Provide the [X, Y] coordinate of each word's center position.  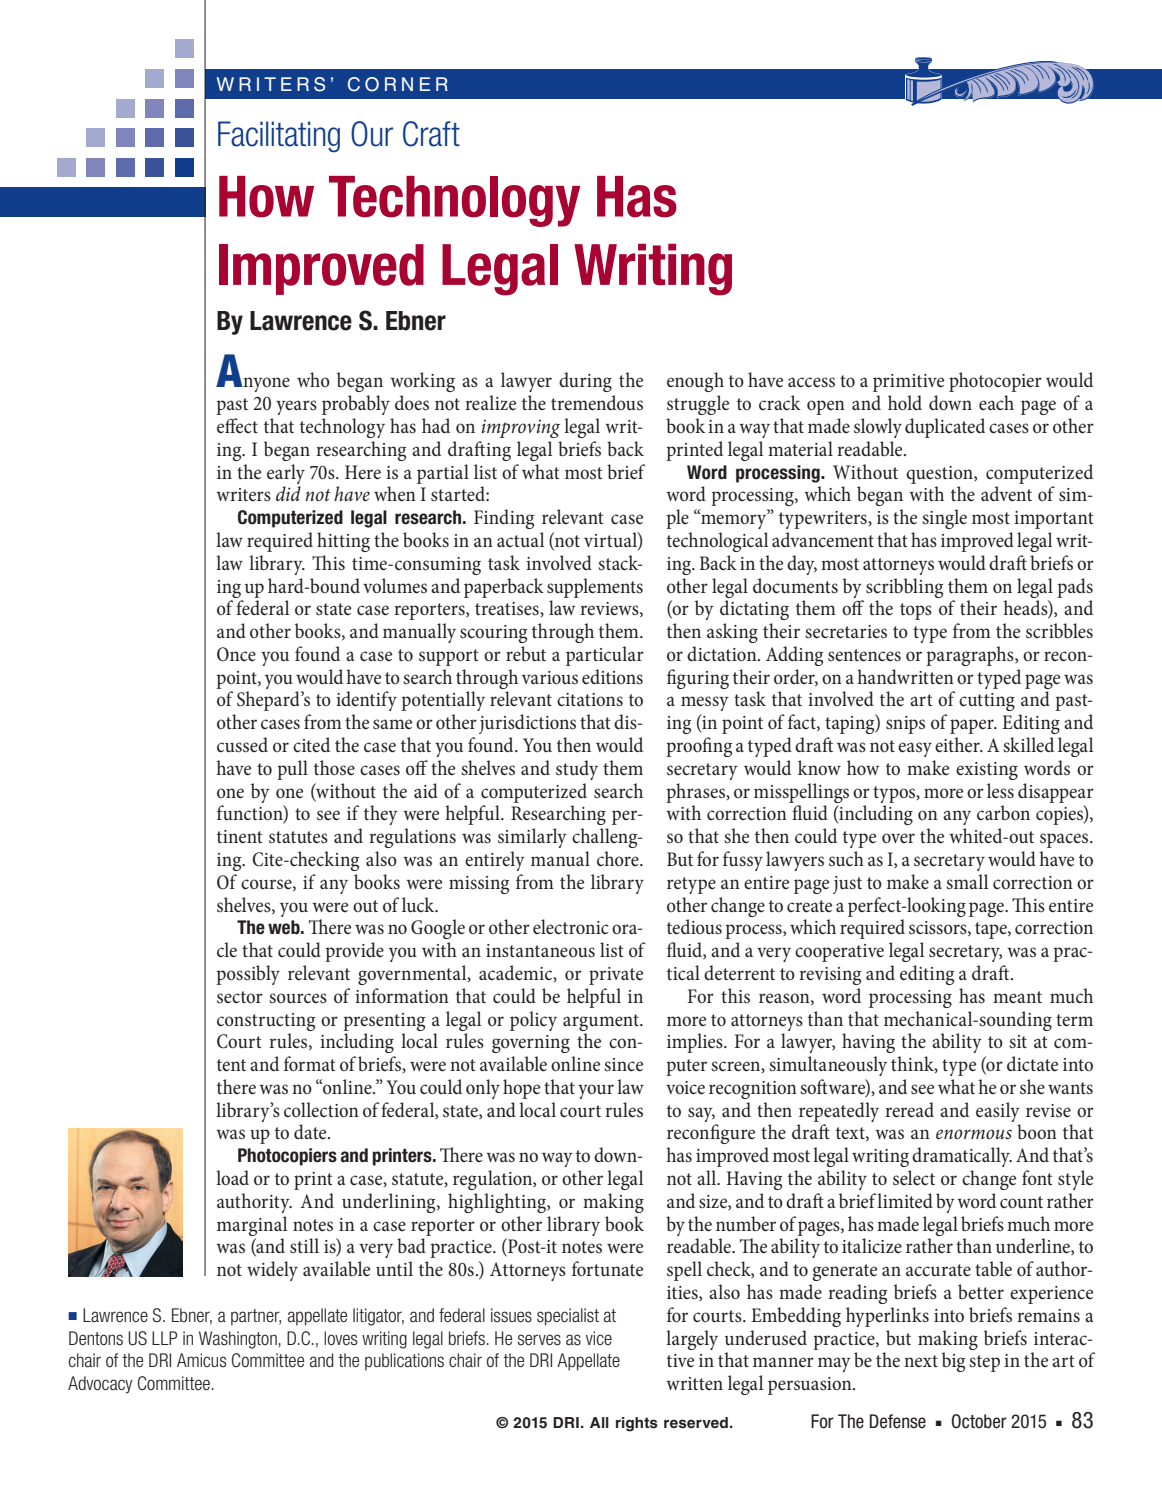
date [311, 1132]
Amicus [202, 1360]
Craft [431, 134]
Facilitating [279, 137]
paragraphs [971, 656]
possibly [248, 975]
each [996, 402]
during [585, 382]
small [967, 882]
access [811, 382]
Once [236, 654]
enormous [974, 1134]
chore [619, 859]
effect [237, 426]
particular [605, 656]
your [596, 1091]
